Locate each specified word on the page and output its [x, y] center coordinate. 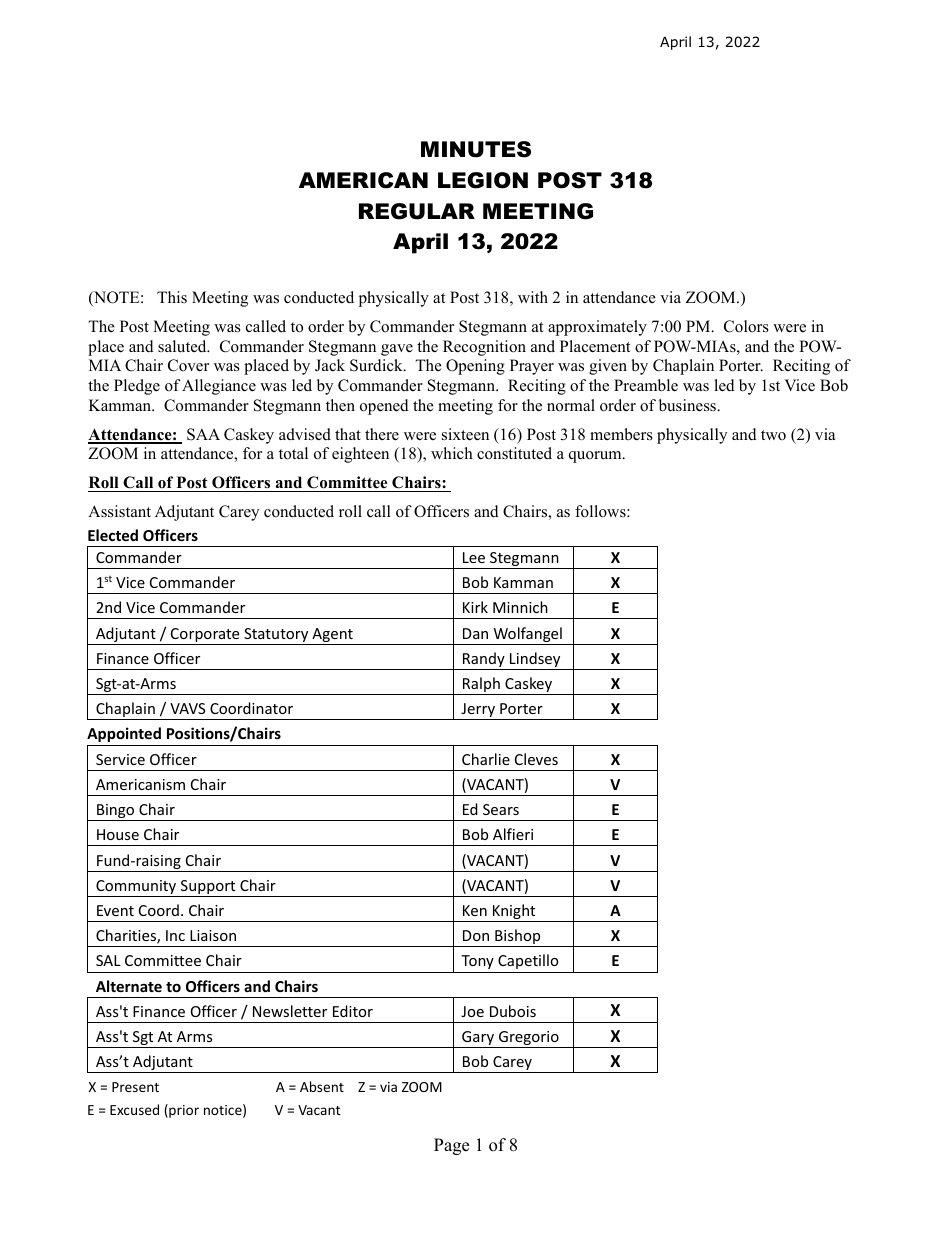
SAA [203, 434]
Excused [134, 1109]
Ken [475, 910]
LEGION [483, 180]
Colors [746, 326]
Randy [484, 661]
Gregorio [529, 1039]
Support [208, 888]
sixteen [465, 434]
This [172, 297]
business [688, 405]
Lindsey [535, 661]
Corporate [205, 636]
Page [451, 1146]
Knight [514, 913]
